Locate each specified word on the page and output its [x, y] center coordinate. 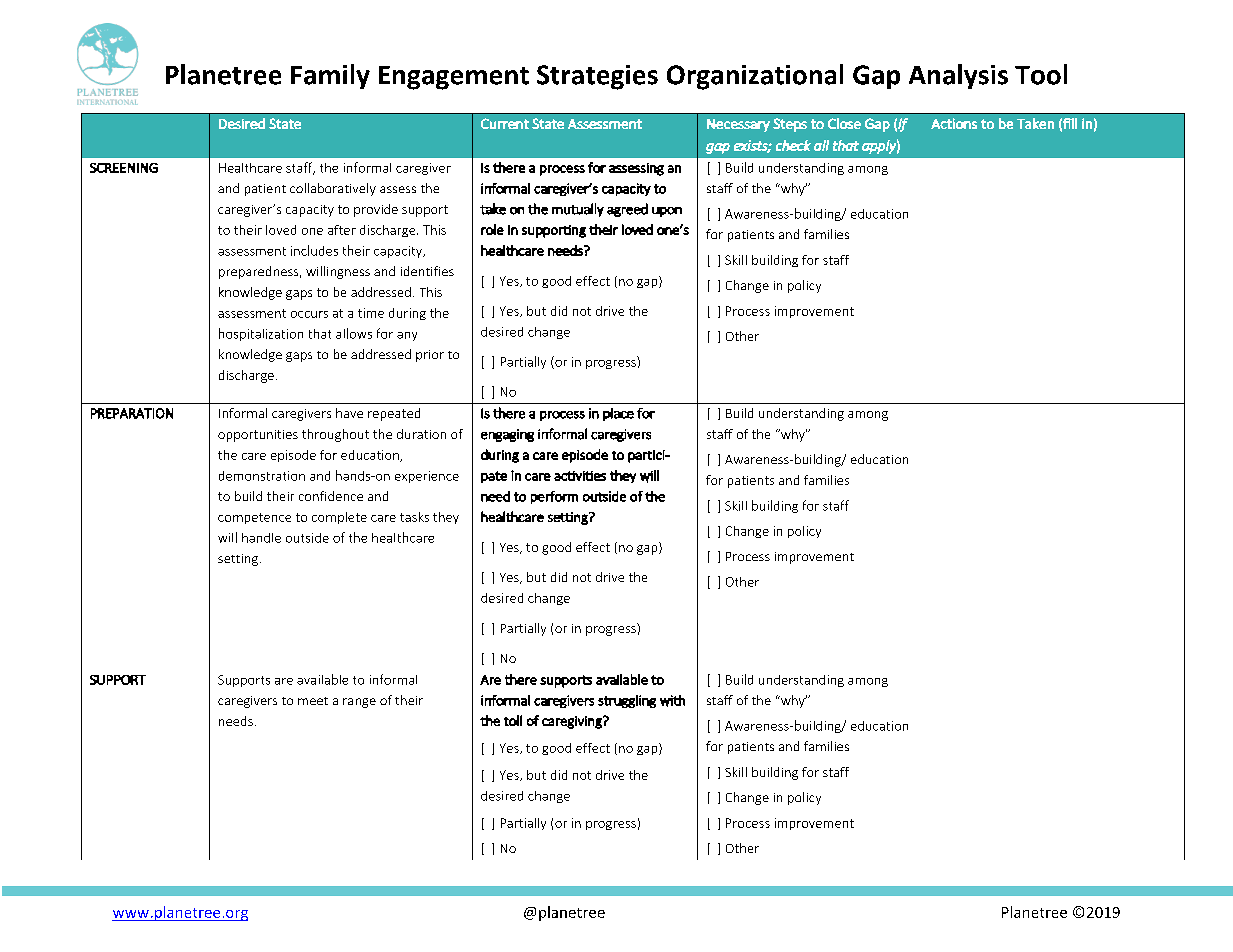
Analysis [958, 76]
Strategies [597, 77]
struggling [627, 701]
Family [330, 76]
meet [313, 701]
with [672, 701]
